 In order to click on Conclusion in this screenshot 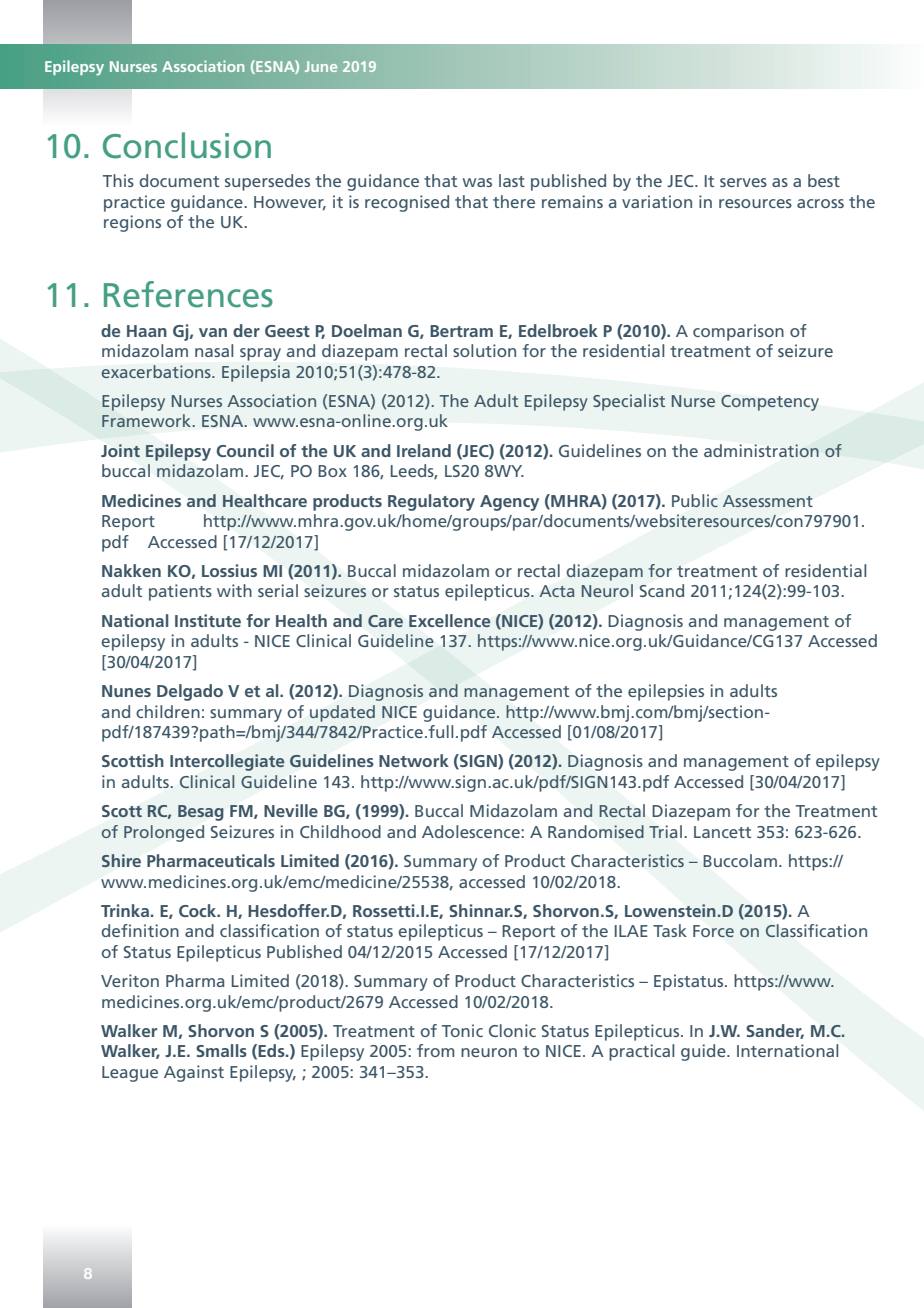, I will do `click(187, 145)`.
